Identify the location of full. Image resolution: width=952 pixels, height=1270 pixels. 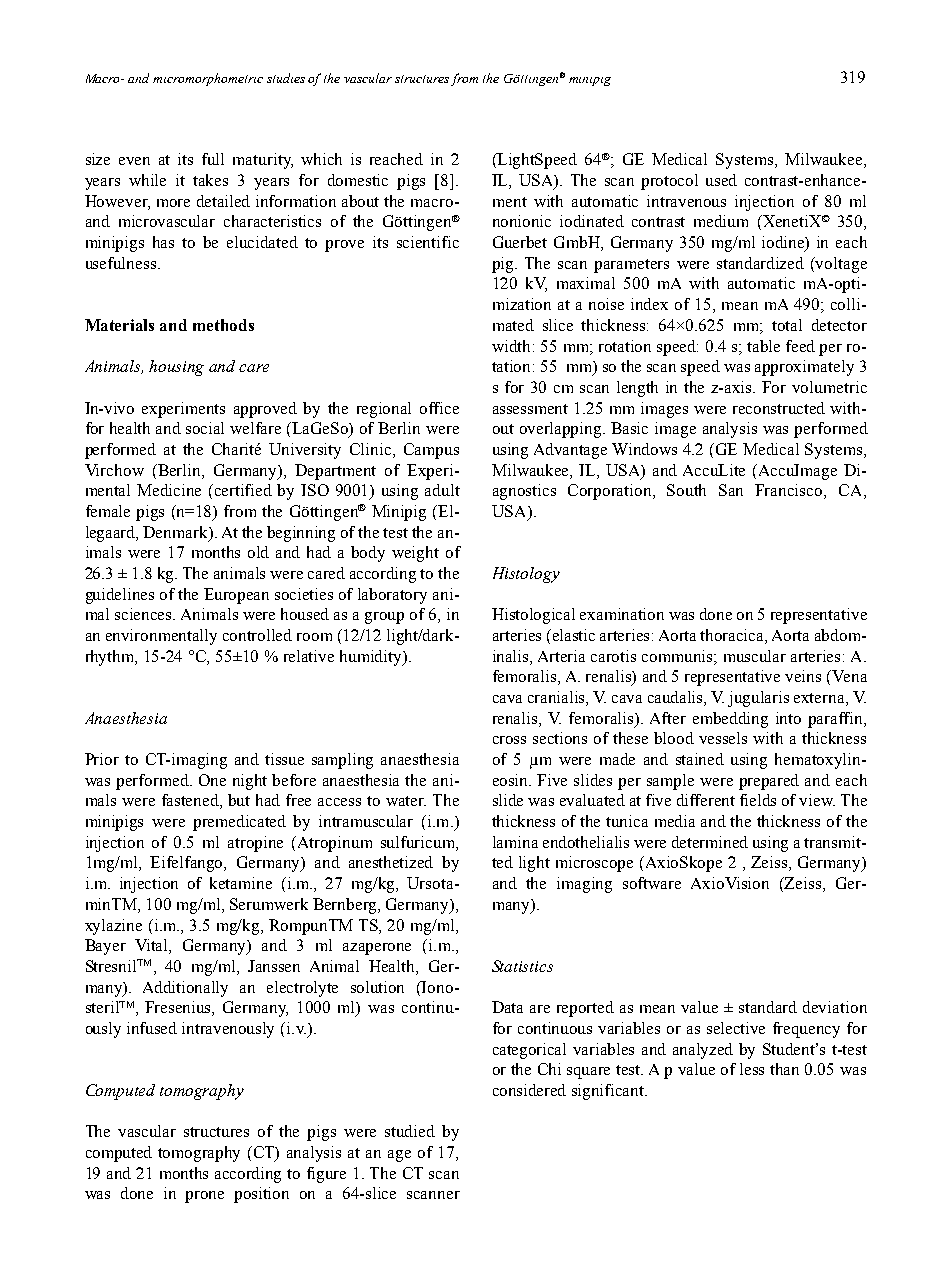
(213, 159).
